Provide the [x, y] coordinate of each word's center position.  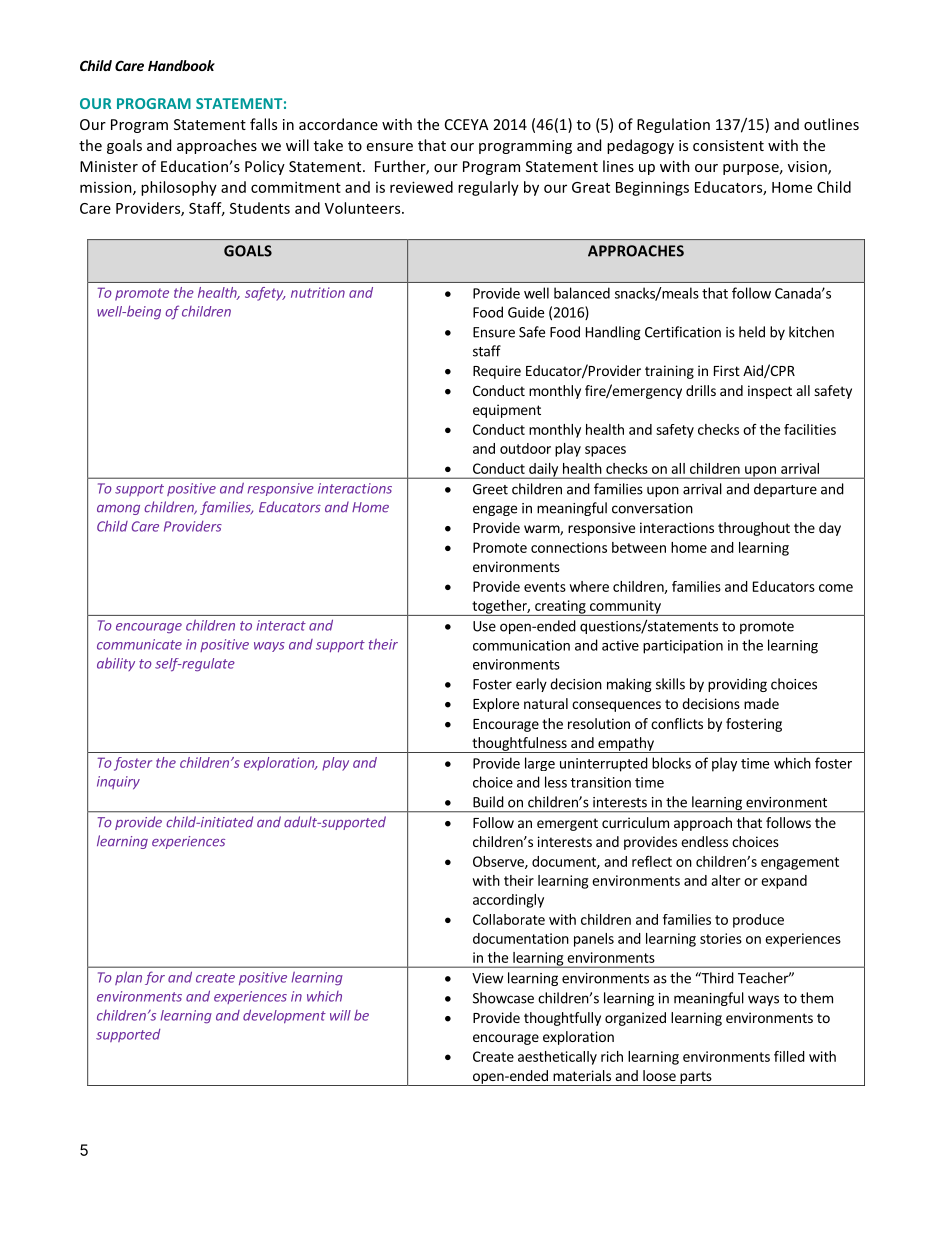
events [545, 587]
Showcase [503, 998]
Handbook [181, 65]
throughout [754, 529]
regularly [488, 188]
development [284, 1016]
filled [789, 1056]
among [118, 510]
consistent [728, 145]
